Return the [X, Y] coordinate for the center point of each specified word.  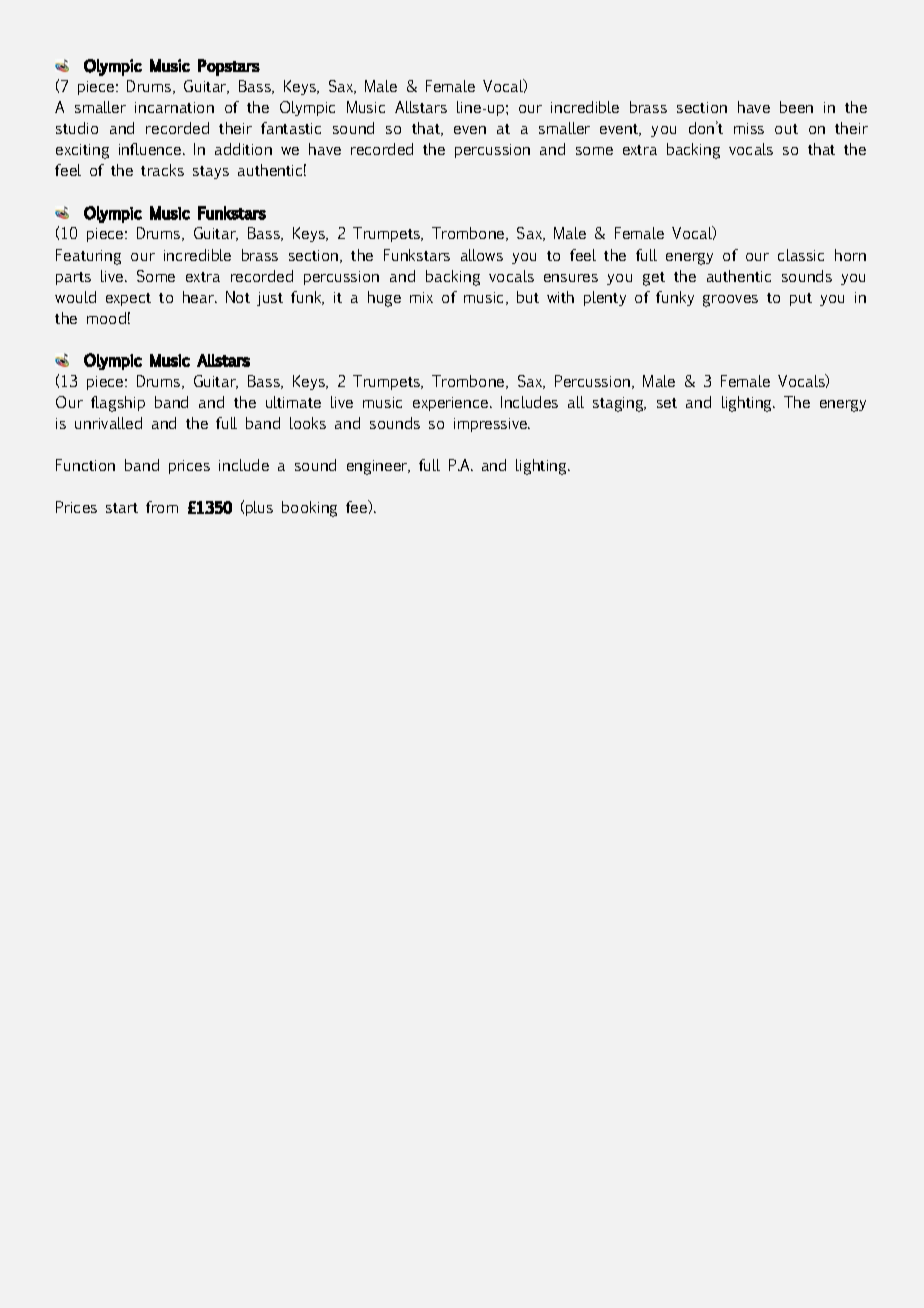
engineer [378, 467]
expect [128, 299]
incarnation [174, 107]
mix [421, 297]
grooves [730, 301]
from [162, 507]
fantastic [291, 128]
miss [749, 128]
